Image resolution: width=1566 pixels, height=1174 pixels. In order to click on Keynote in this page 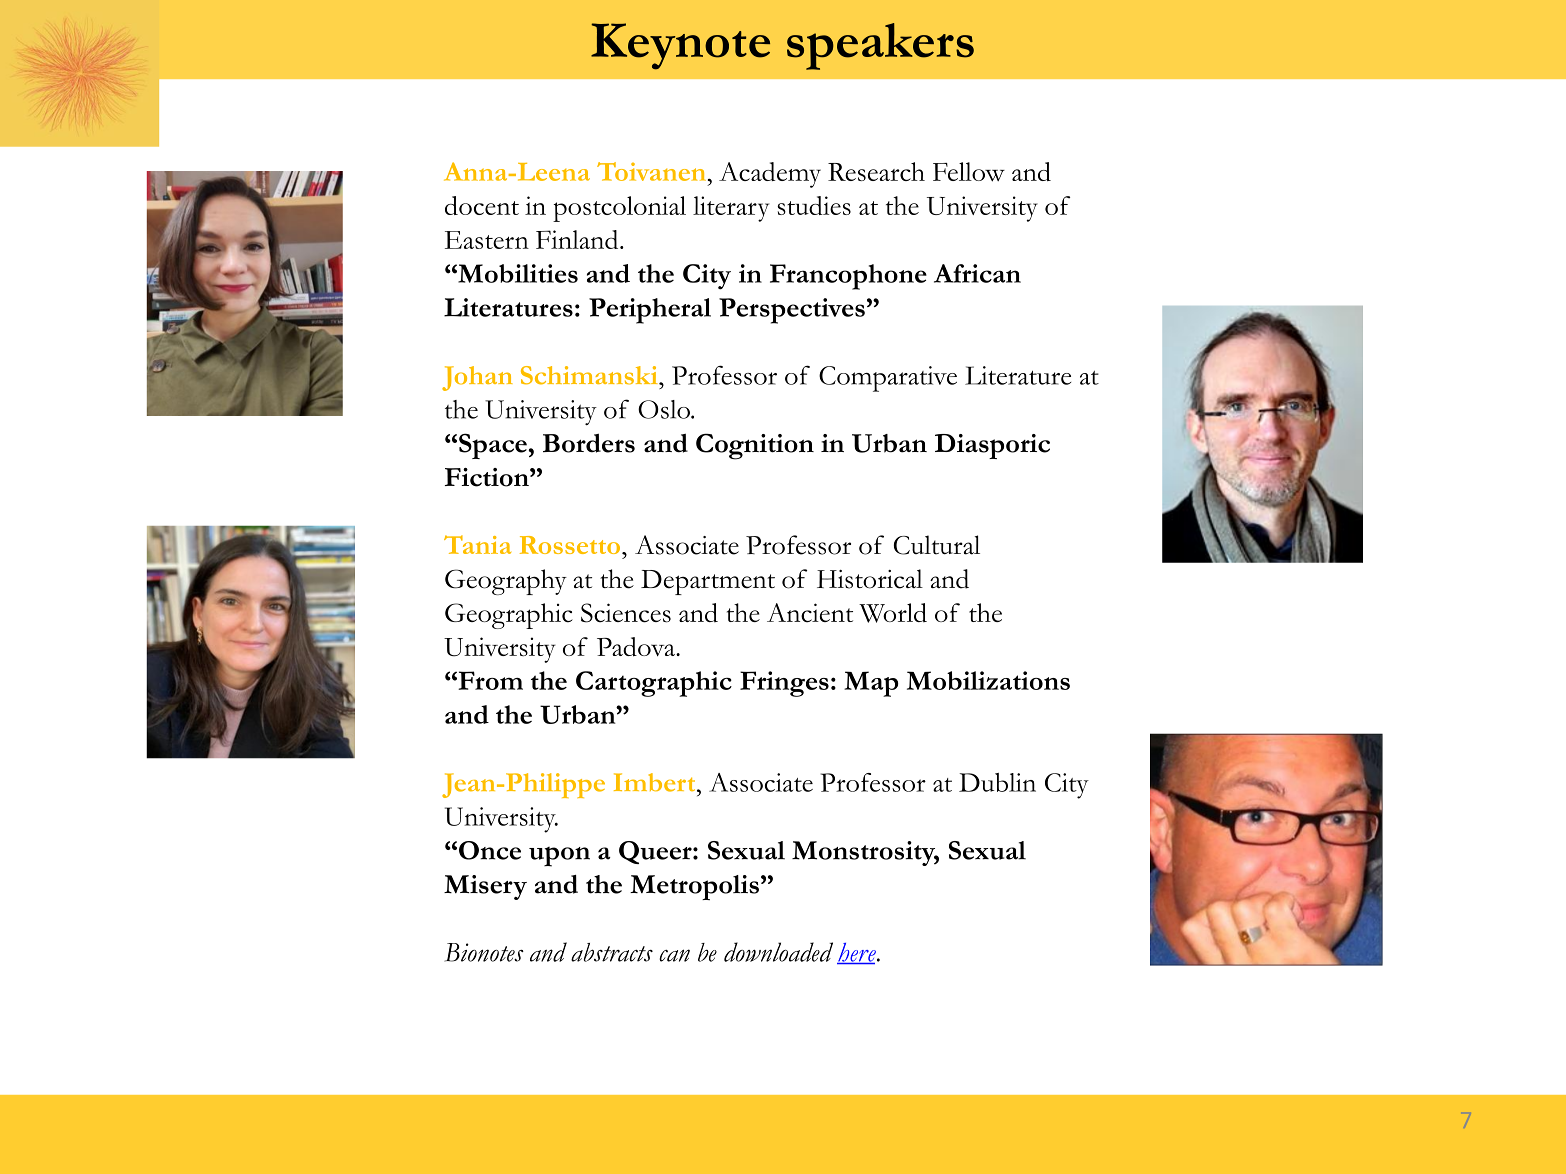, I will do `click(680, 46)`.
